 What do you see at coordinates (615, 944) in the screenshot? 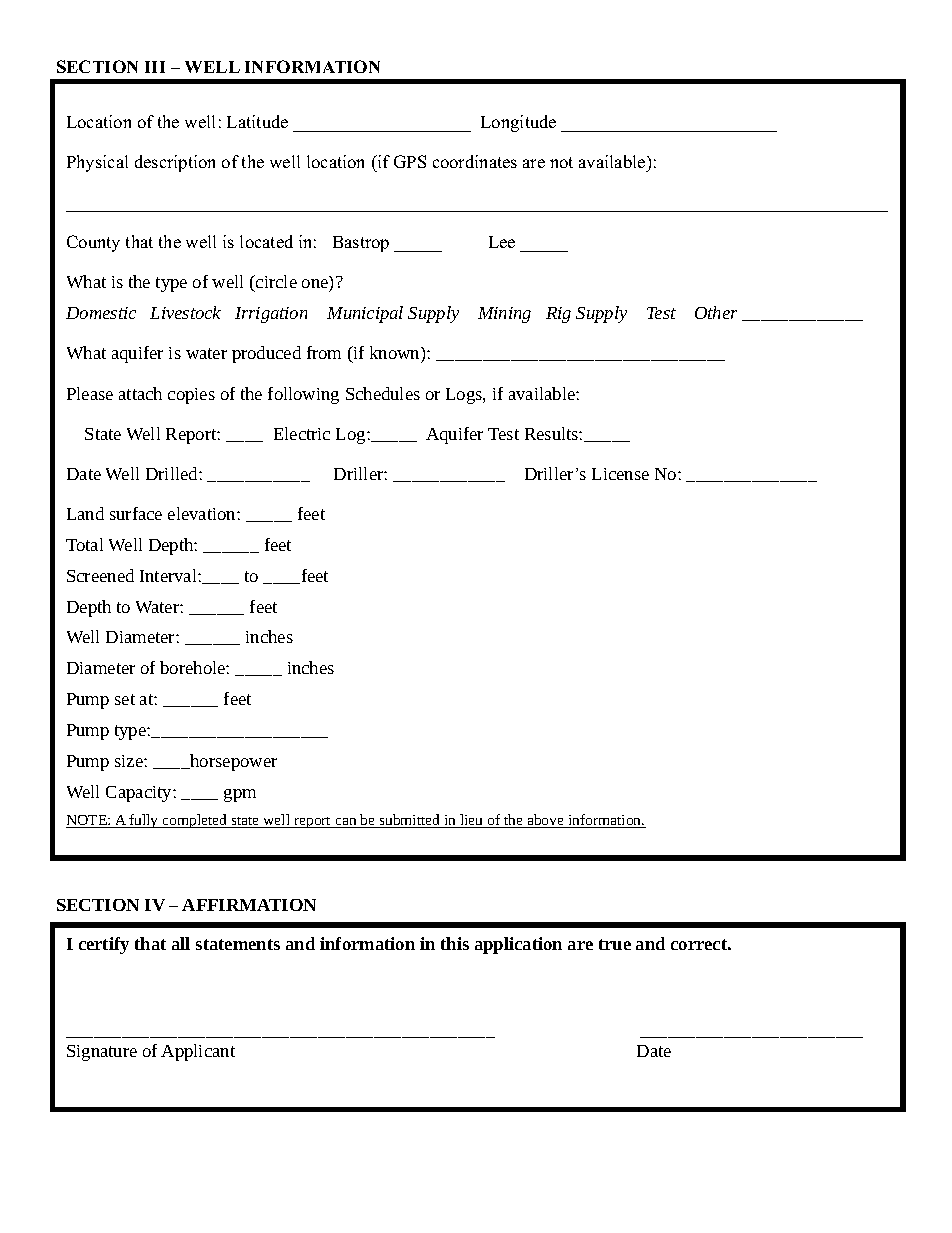
I see `true` at bounding box center [615, 944].
